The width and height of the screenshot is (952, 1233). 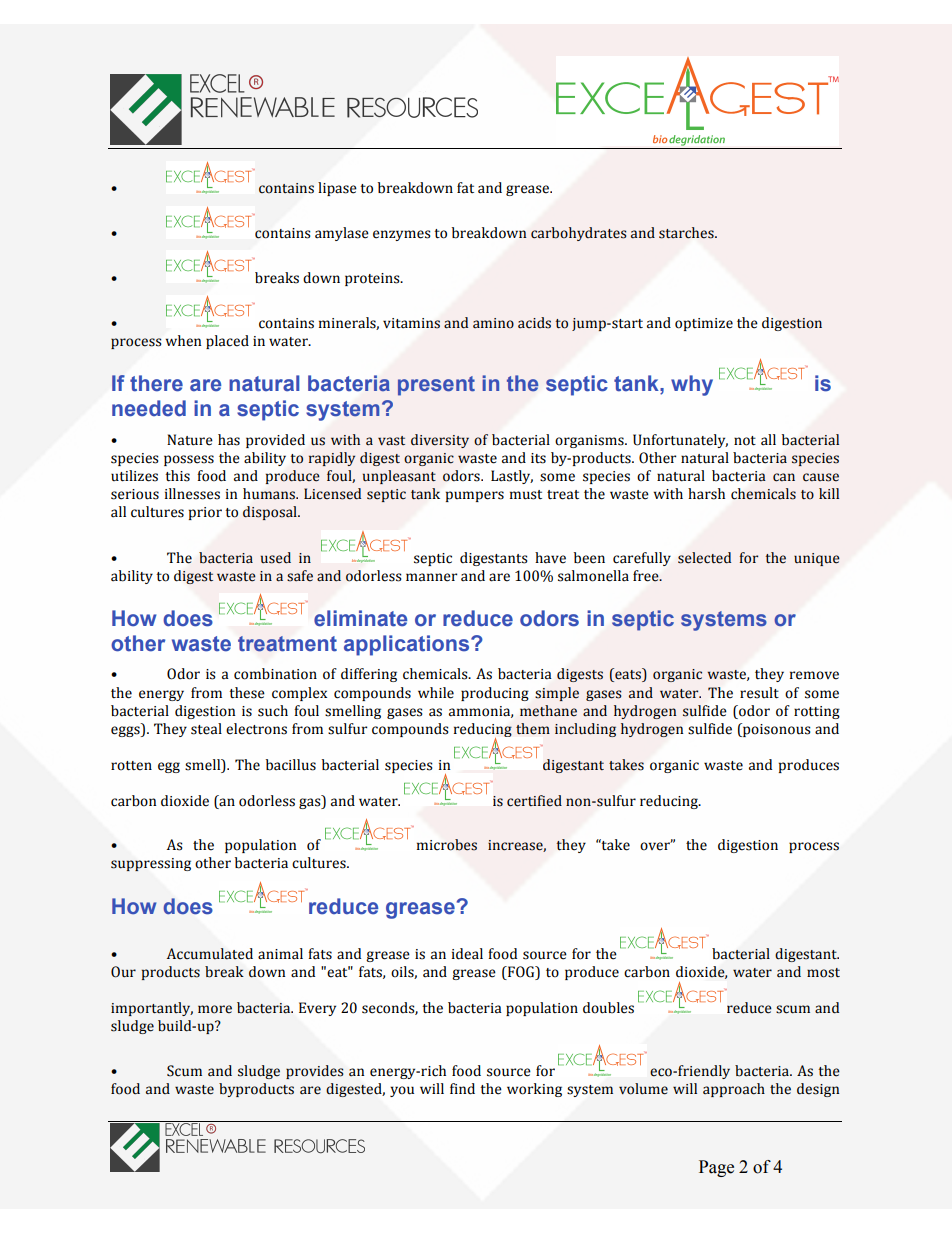 I want to click on provides, so click(x=315, y=1072).
